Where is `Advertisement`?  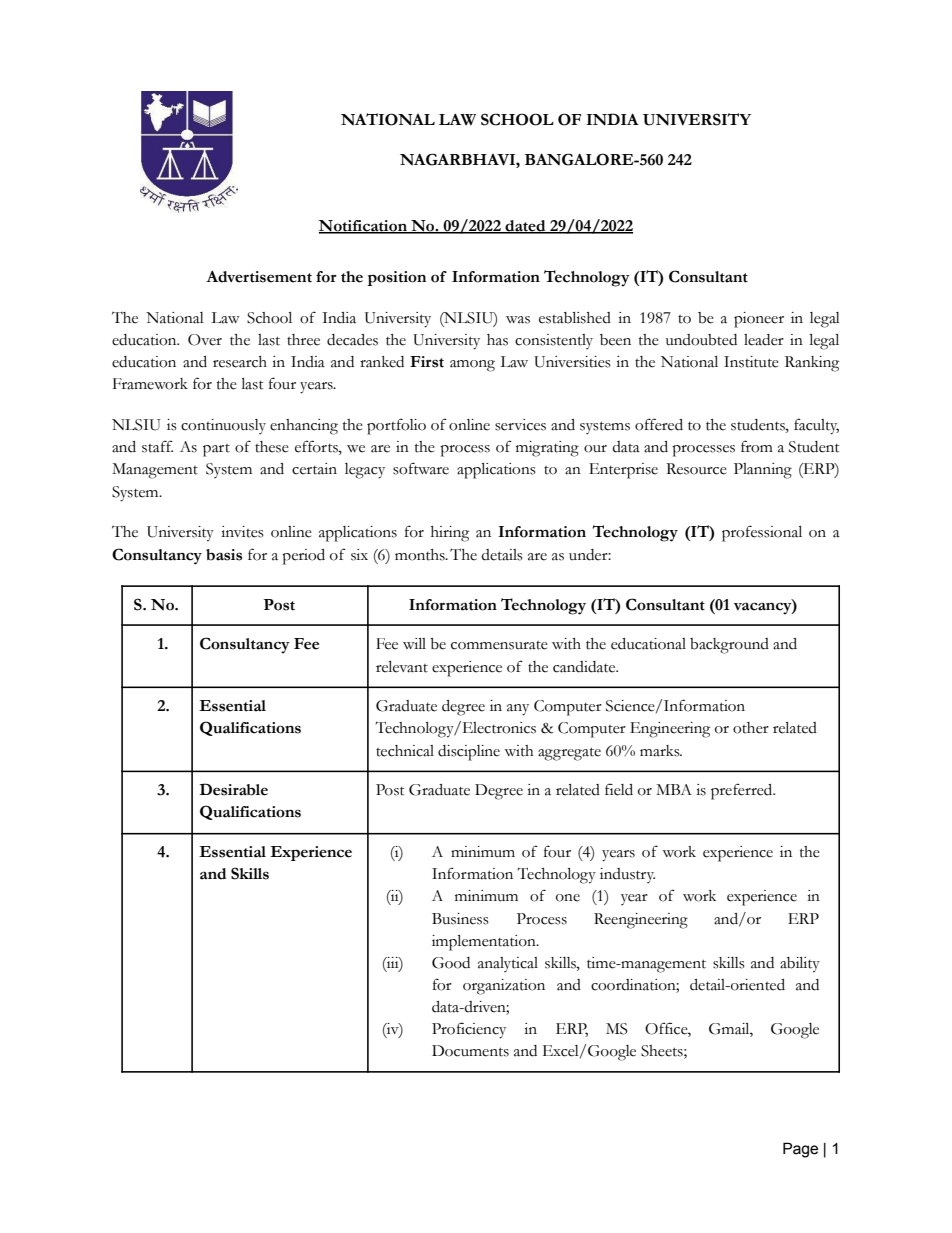
Advertisement is located at coordinates (259, 277).
